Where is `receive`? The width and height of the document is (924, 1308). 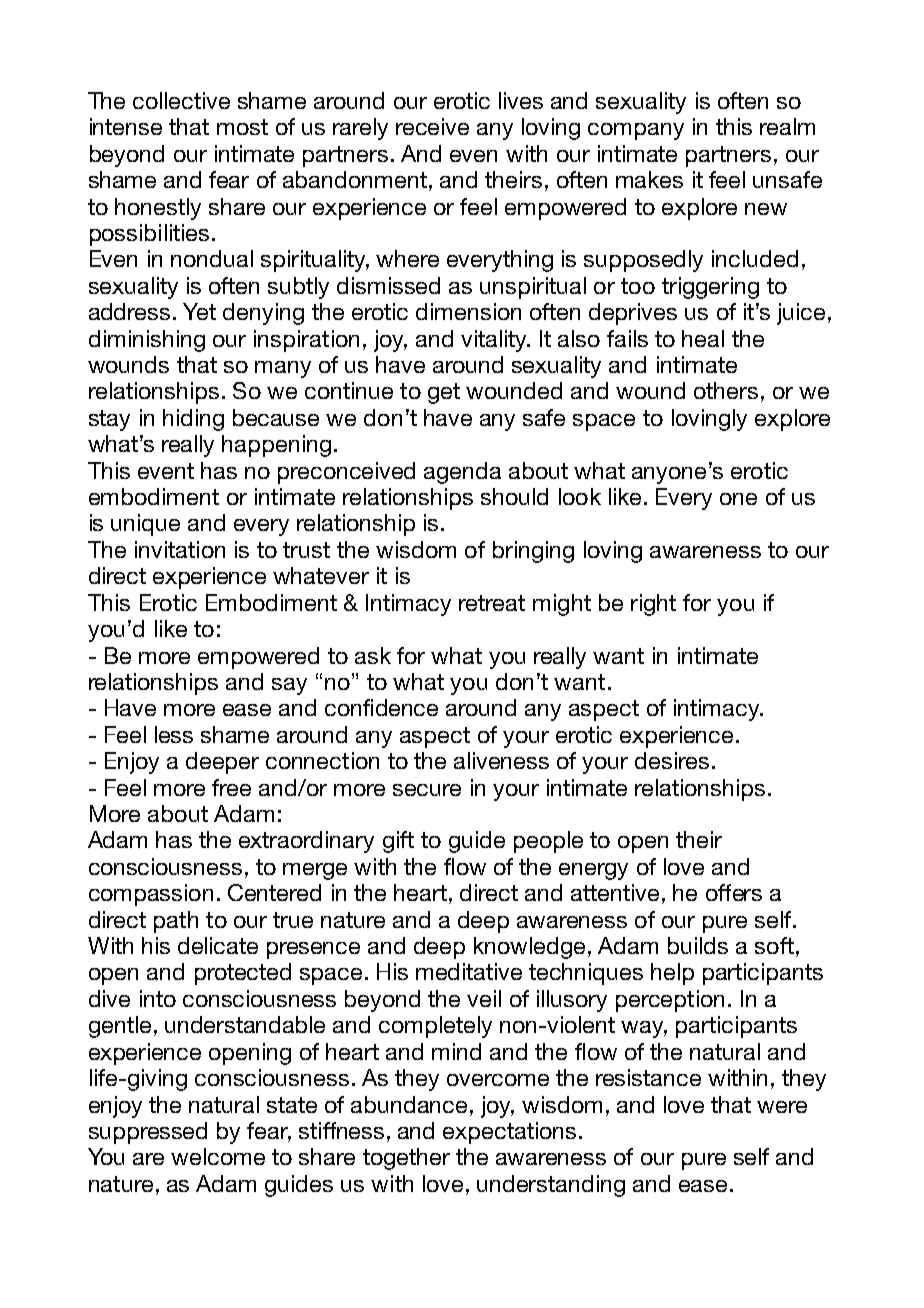 receive is located at coordinates (432, 126).
